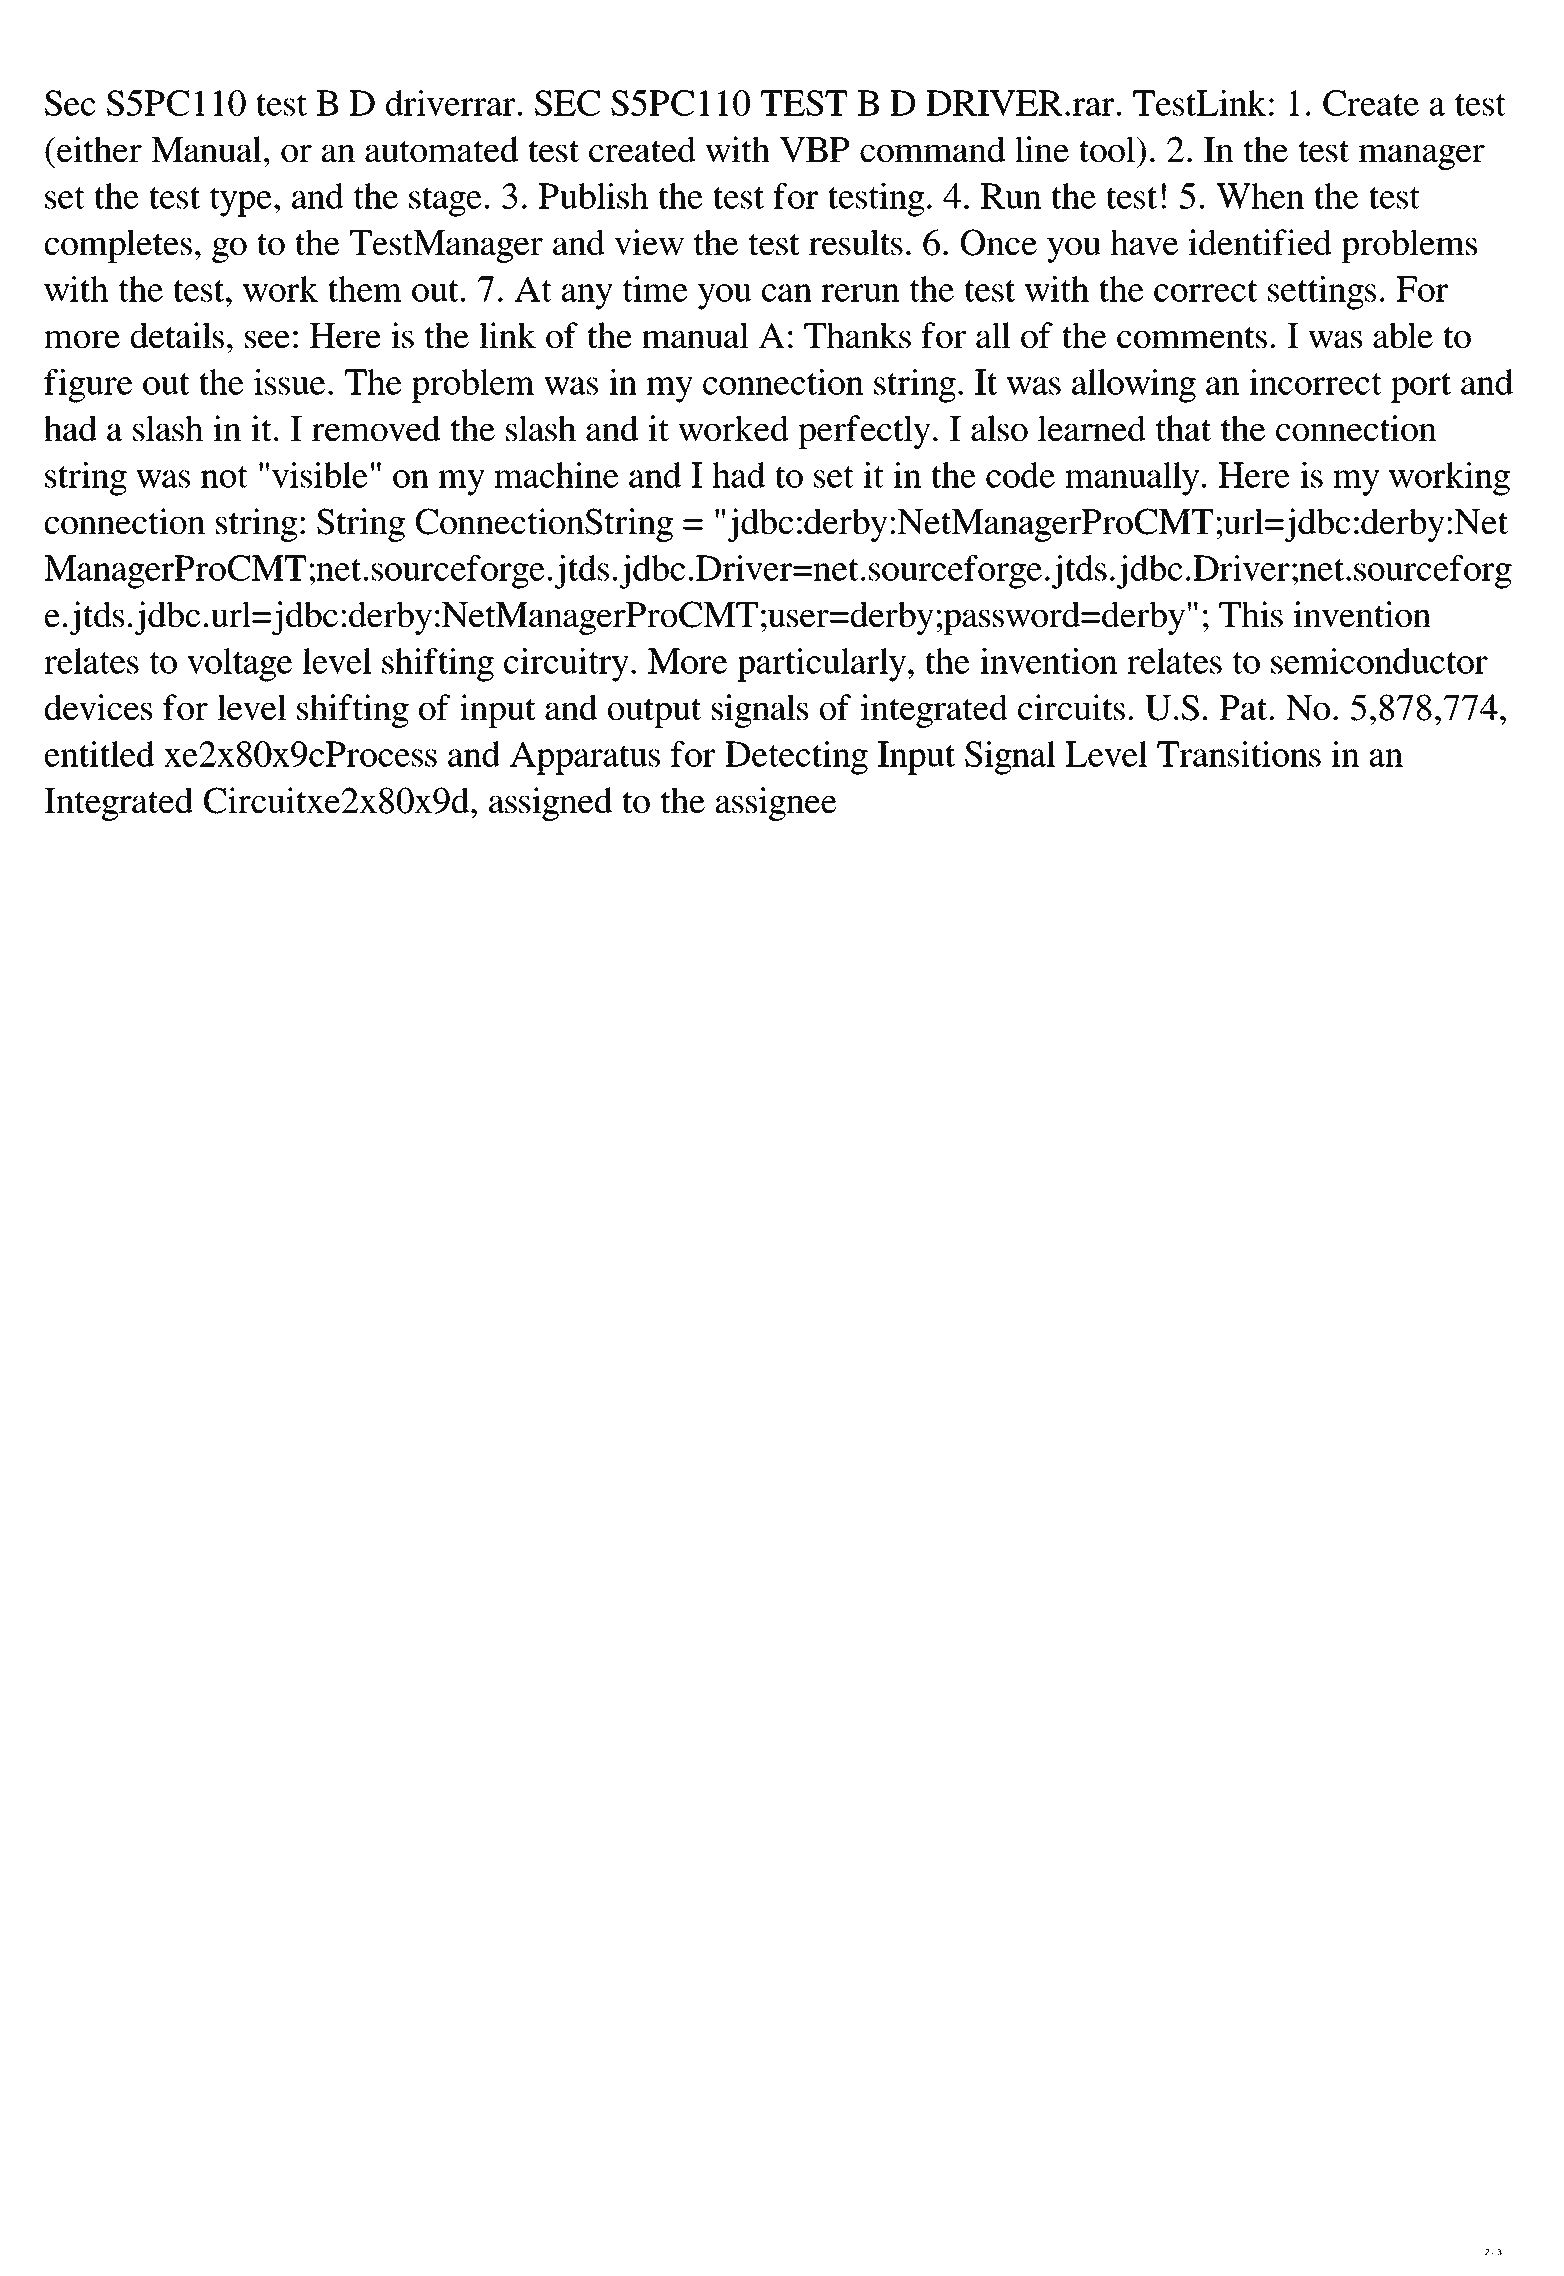  I want to click on This, so click(1251, 614).
